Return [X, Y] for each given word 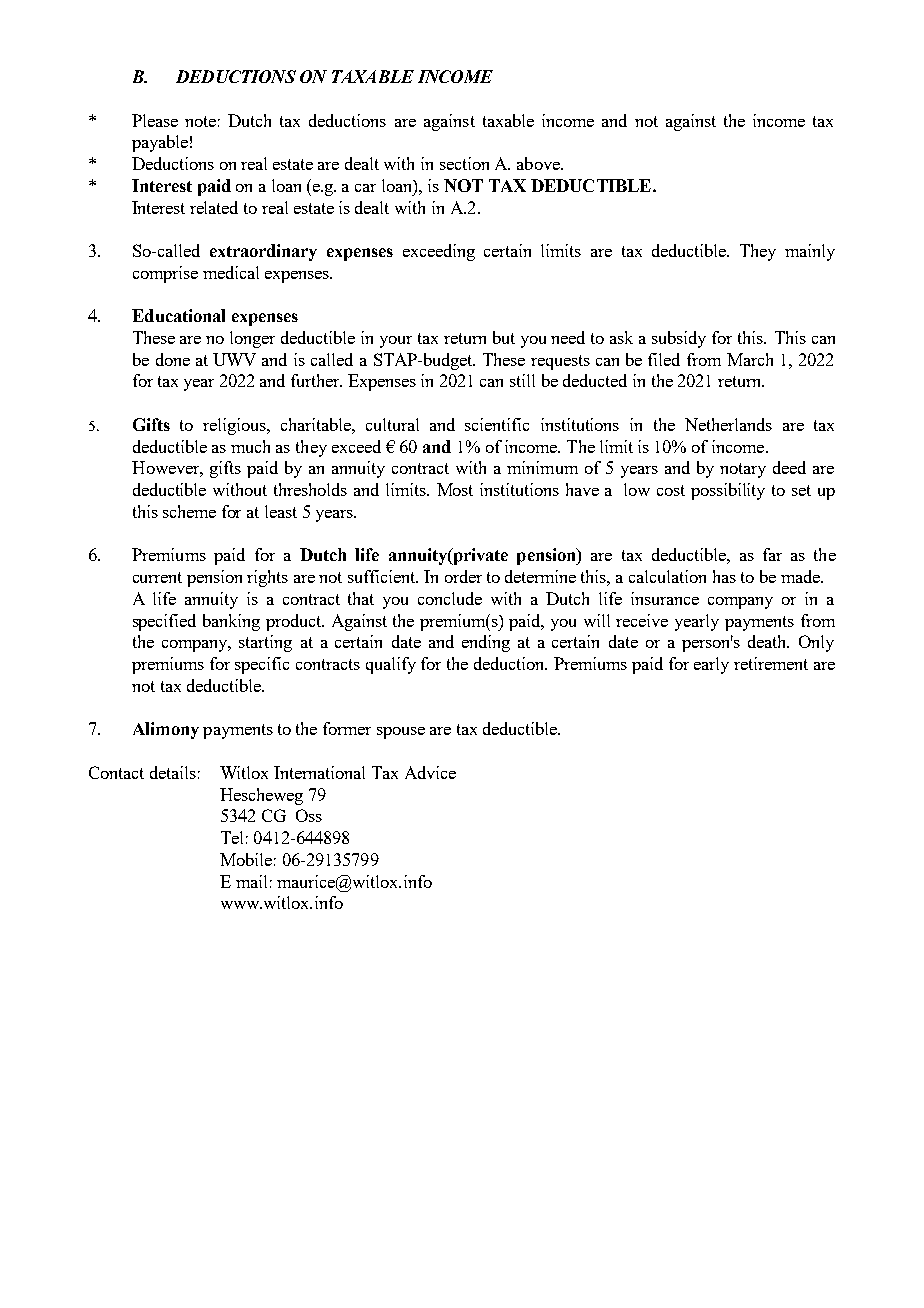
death [768, 641]
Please [155, 120]
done [173, 359]
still [522, 380]
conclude [450, 598]
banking [231, 622]
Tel [232, 837]
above [539, 163]
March [750, 359]
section [464, 163]
